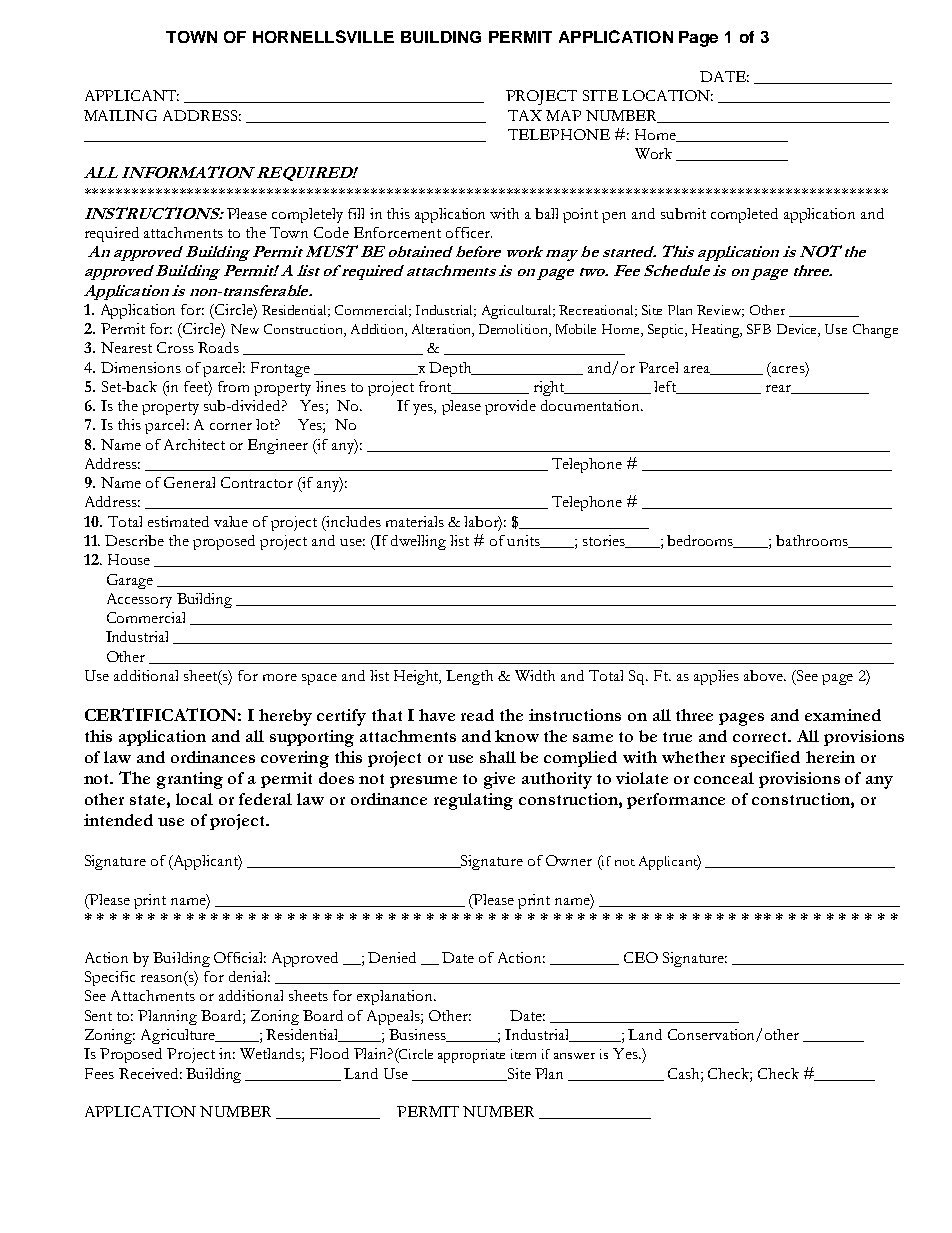 This screenshot has width=952, height=1233. Describe the element at coordinates (510, 407) in the screenshot. I see `provide` at that location.
